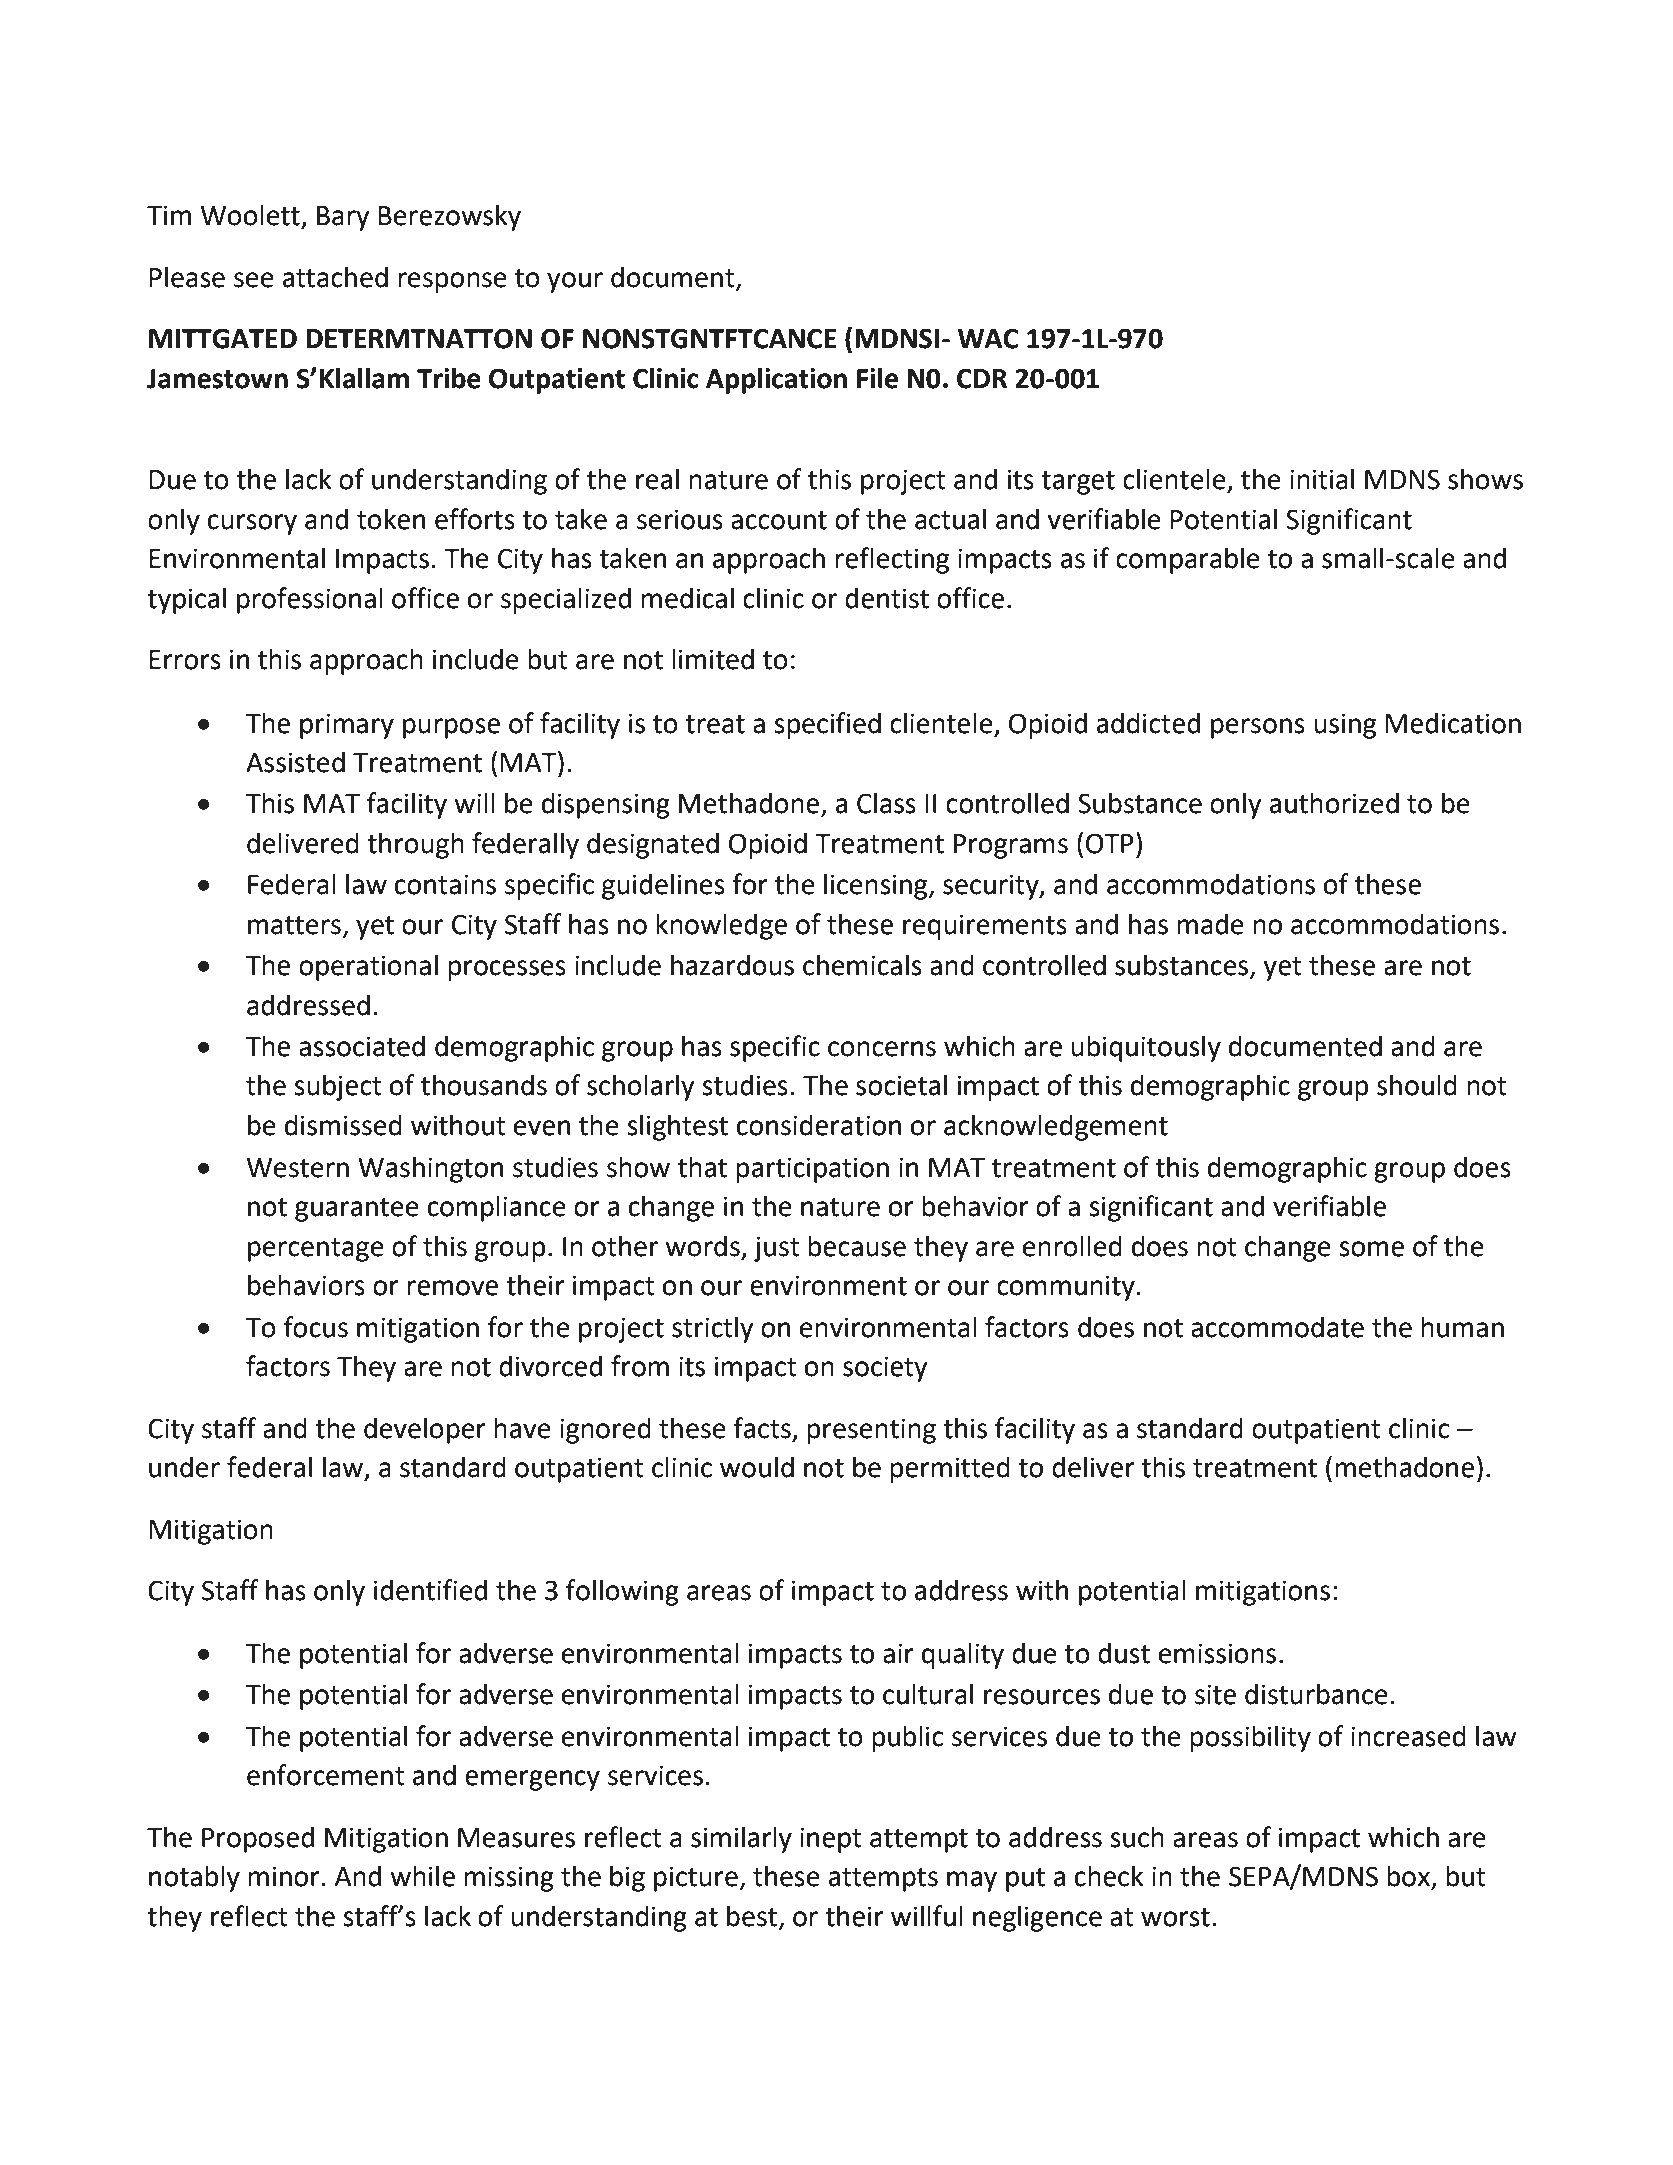 The height and width of the document is (2165, 1673). I want to click on initial, so click(1322, 479).
